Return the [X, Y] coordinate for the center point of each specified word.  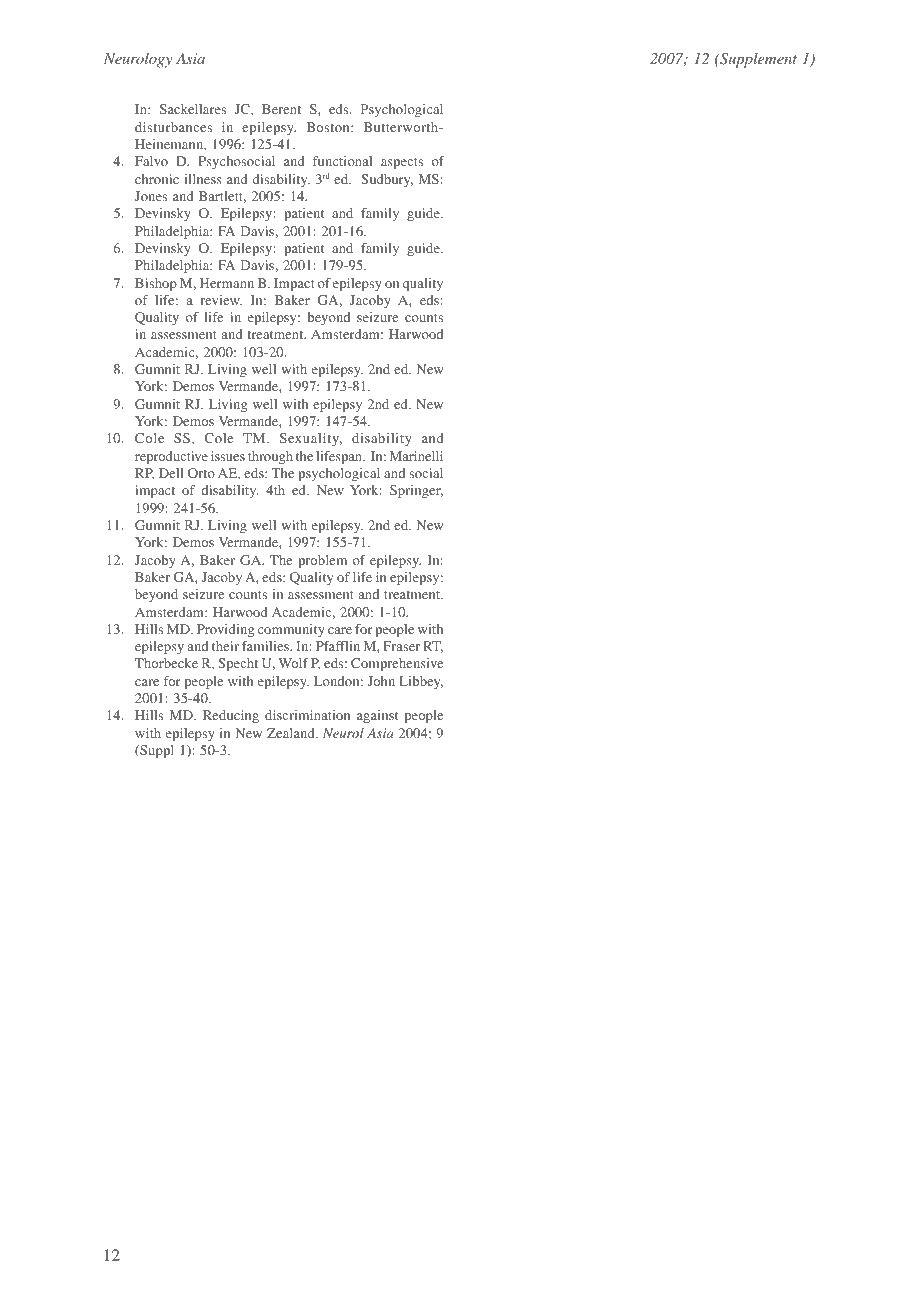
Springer [416, 491]
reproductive [171, 457]
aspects [402, 163]
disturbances [173, 127]
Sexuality [311, 439]
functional [342, 161]
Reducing [231, 716]
